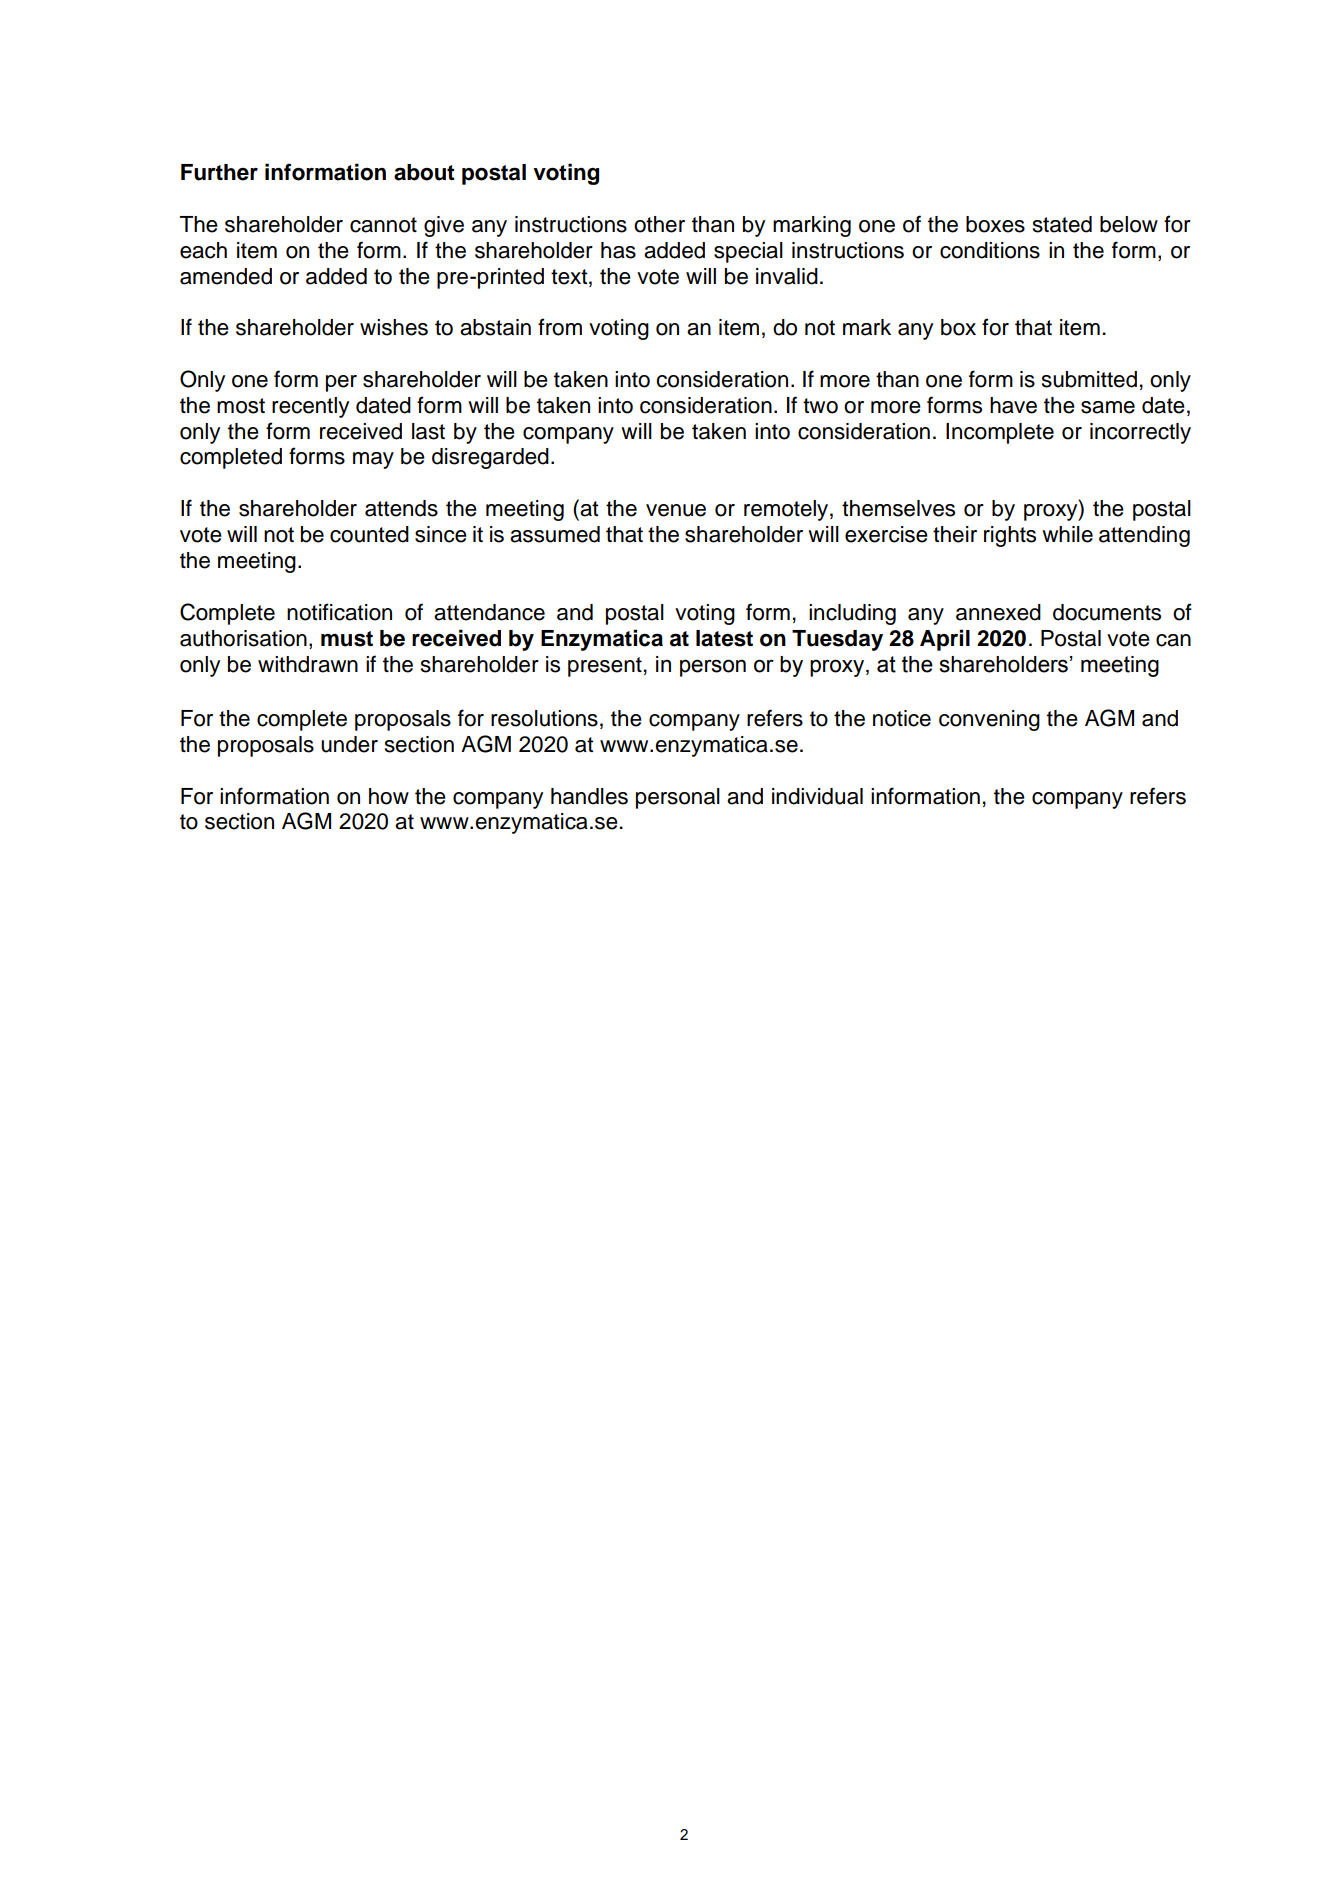  What do you see at coordinates (659, 224) in the image?
I see `other` at bounding box center [659, 224].
